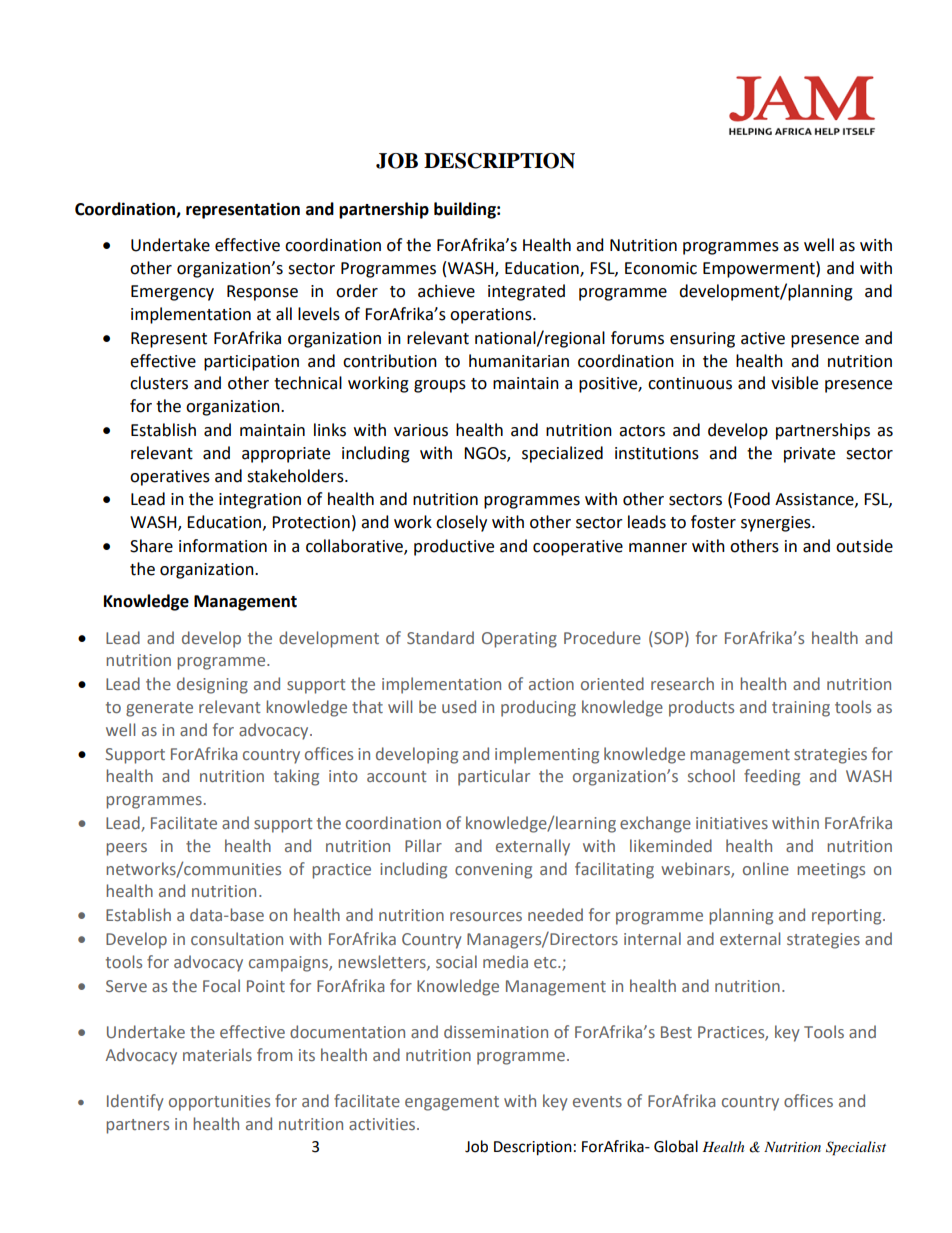 The width and height of the image is (952, 1233). Describe the element at coordinates (505, 961) in the image. I see `media` at that location.
